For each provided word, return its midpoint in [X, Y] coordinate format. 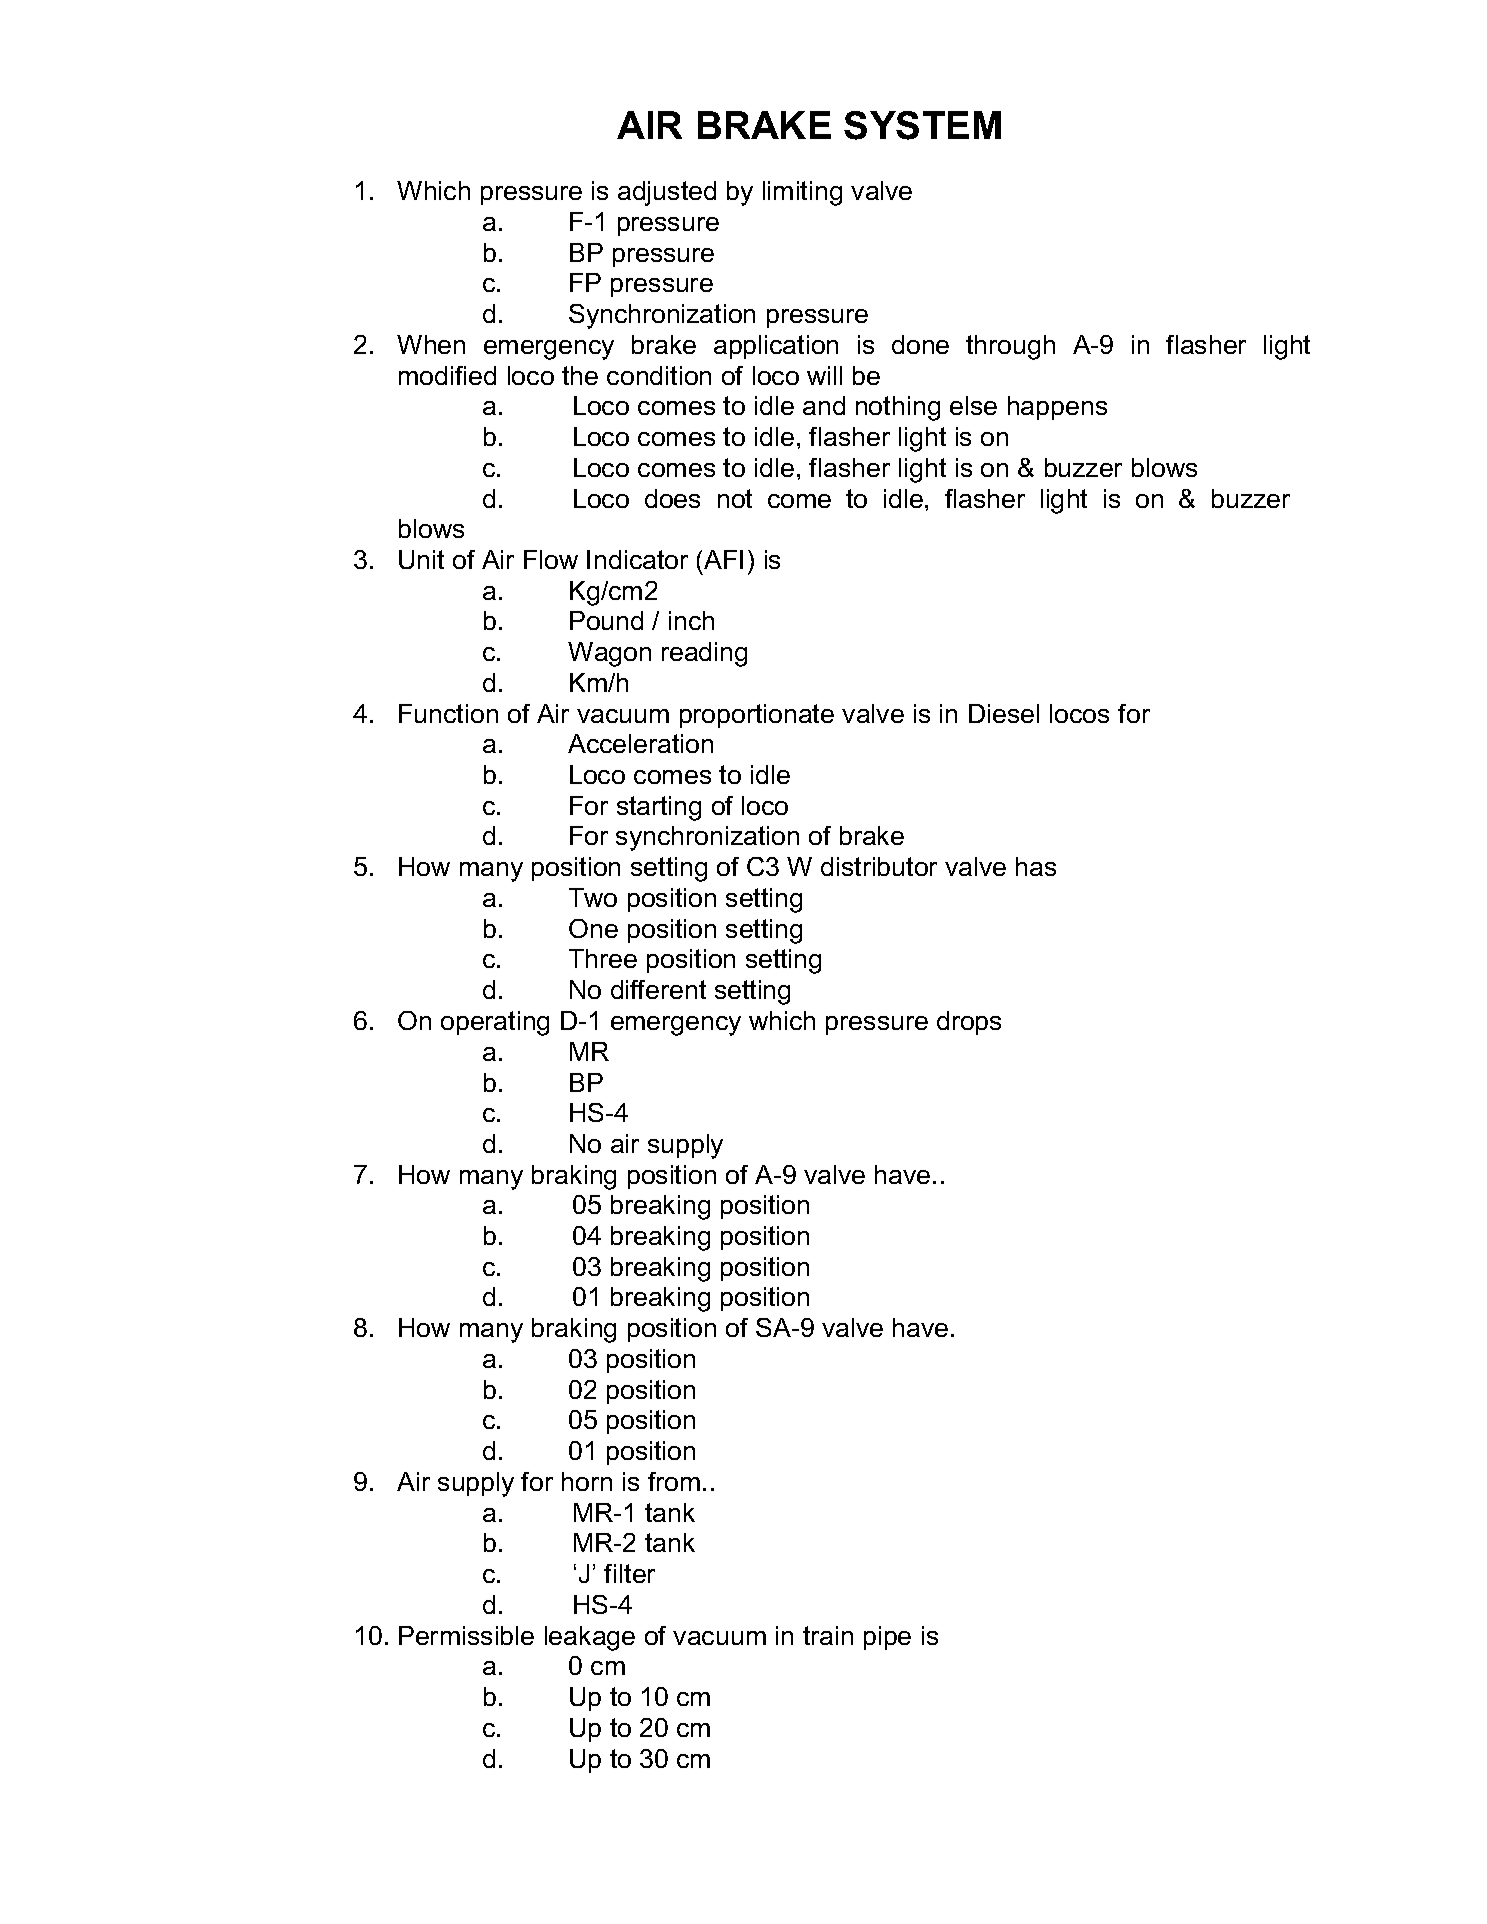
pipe [887, 1638]
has [1036, 866]
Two [593, 897]
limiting [802, 193]
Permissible [466, 1635]
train [828, 1635]
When [431, 344]
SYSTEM [922, 125]
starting [659, 808]
